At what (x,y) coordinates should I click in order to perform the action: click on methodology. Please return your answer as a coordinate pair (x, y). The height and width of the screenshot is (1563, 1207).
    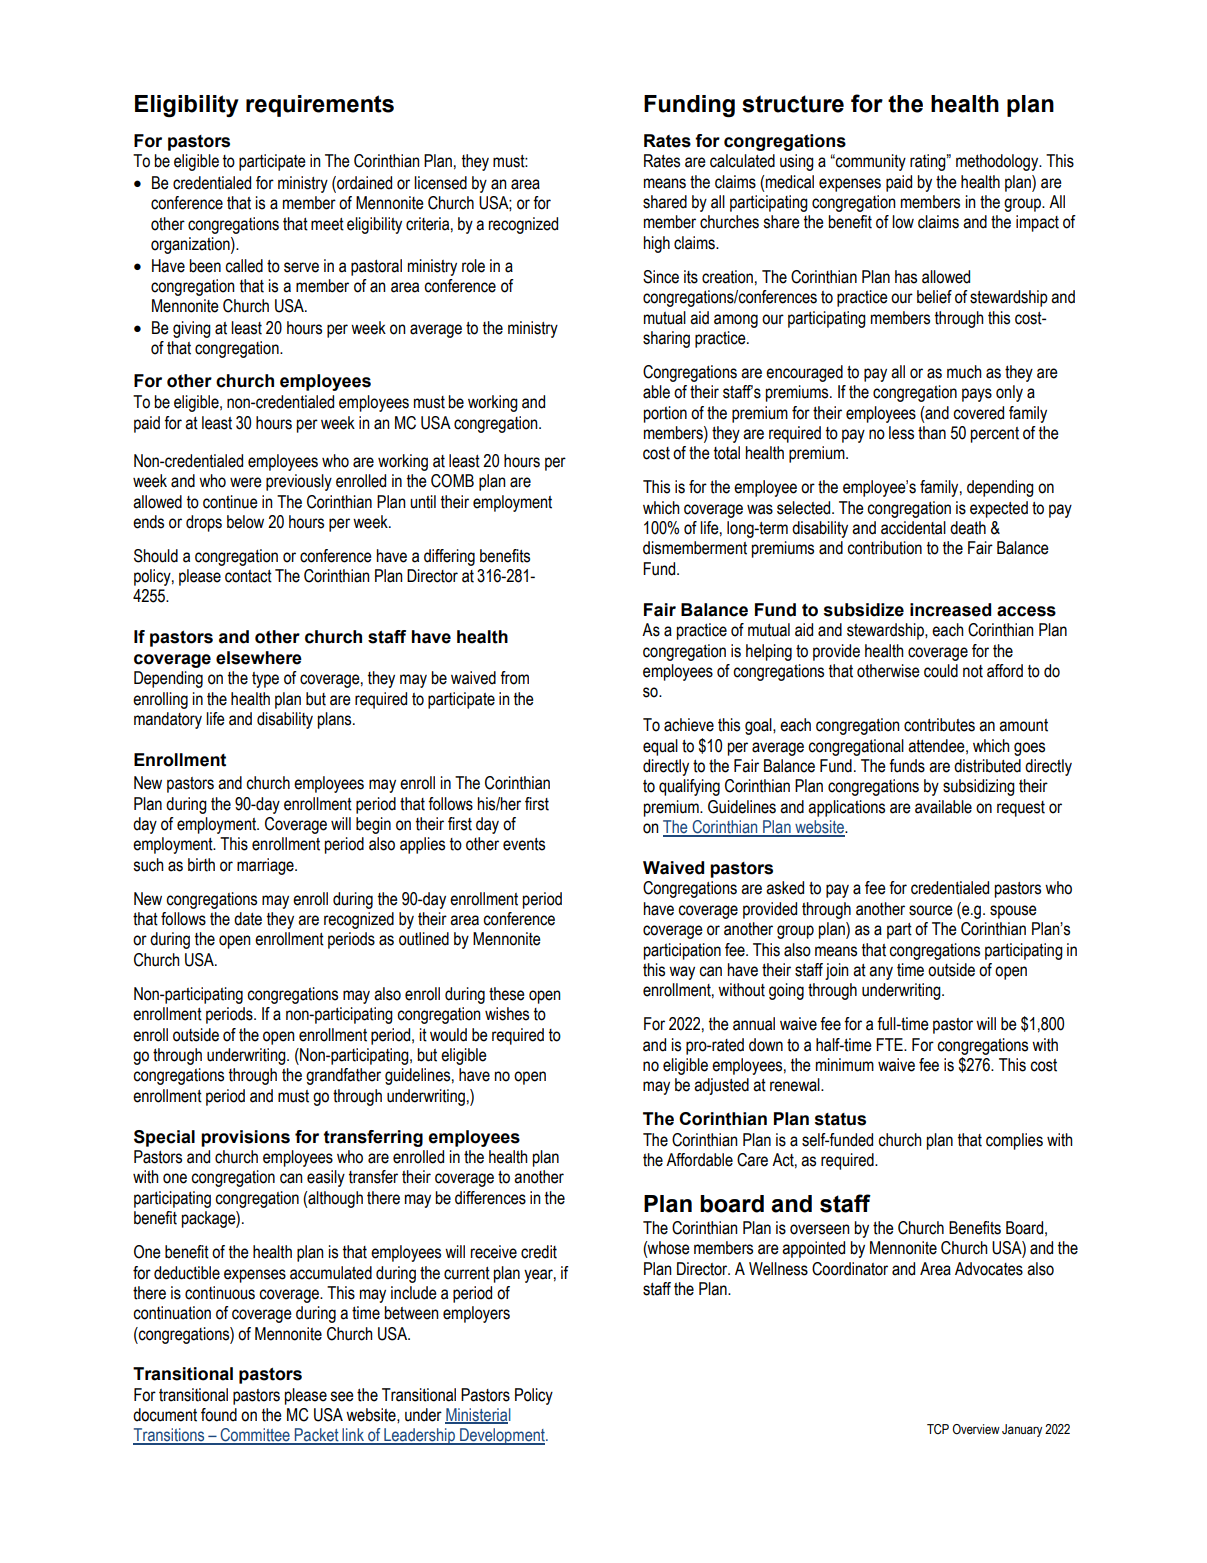
    Looking at the image, I should click on (998, 162).
